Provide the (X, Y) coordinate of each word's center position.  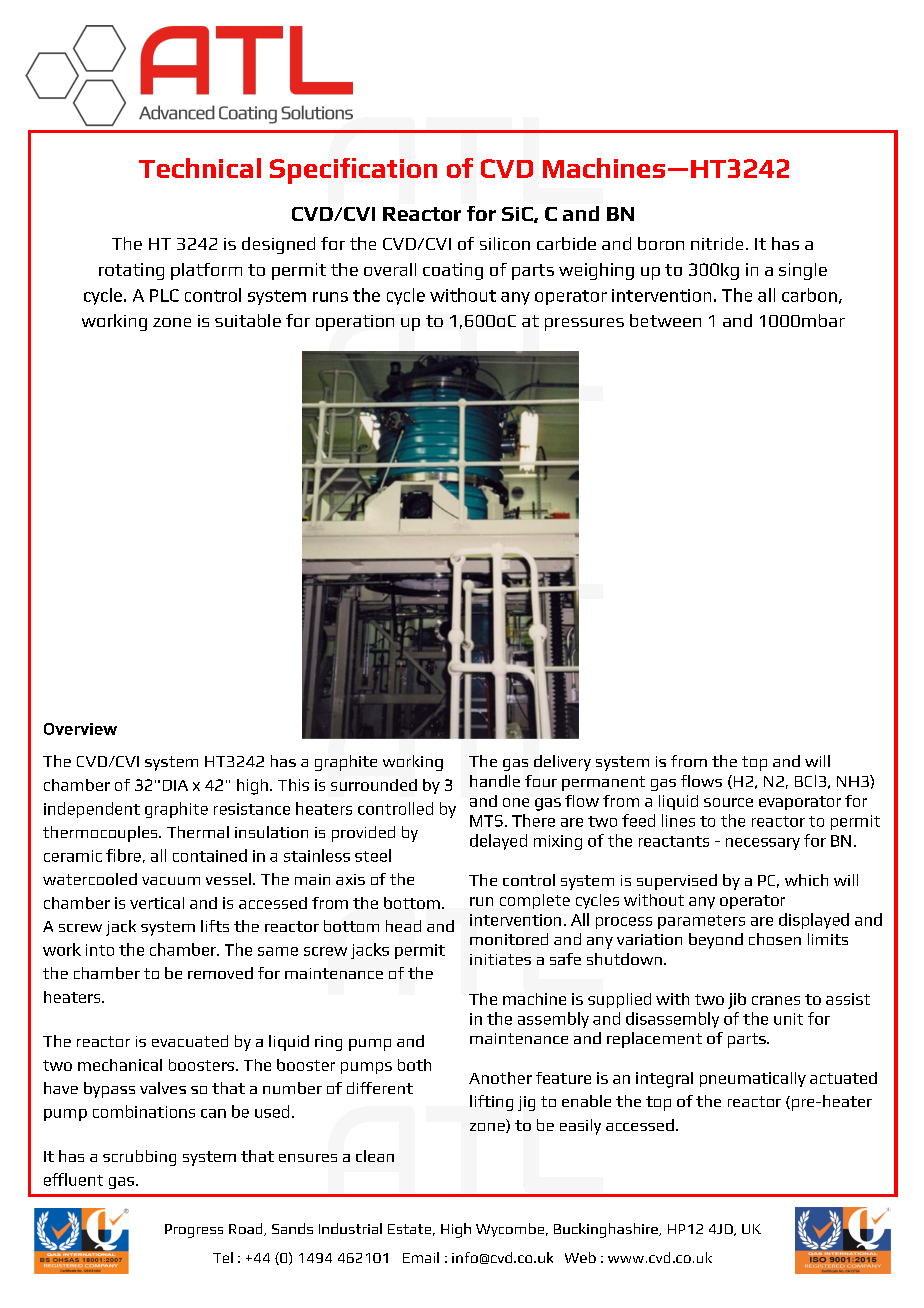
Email (421, 1257)
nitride (717, 243)
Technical (200, 168)
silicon (505, 243)
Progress (194, 1231)
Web (580, 1257)
